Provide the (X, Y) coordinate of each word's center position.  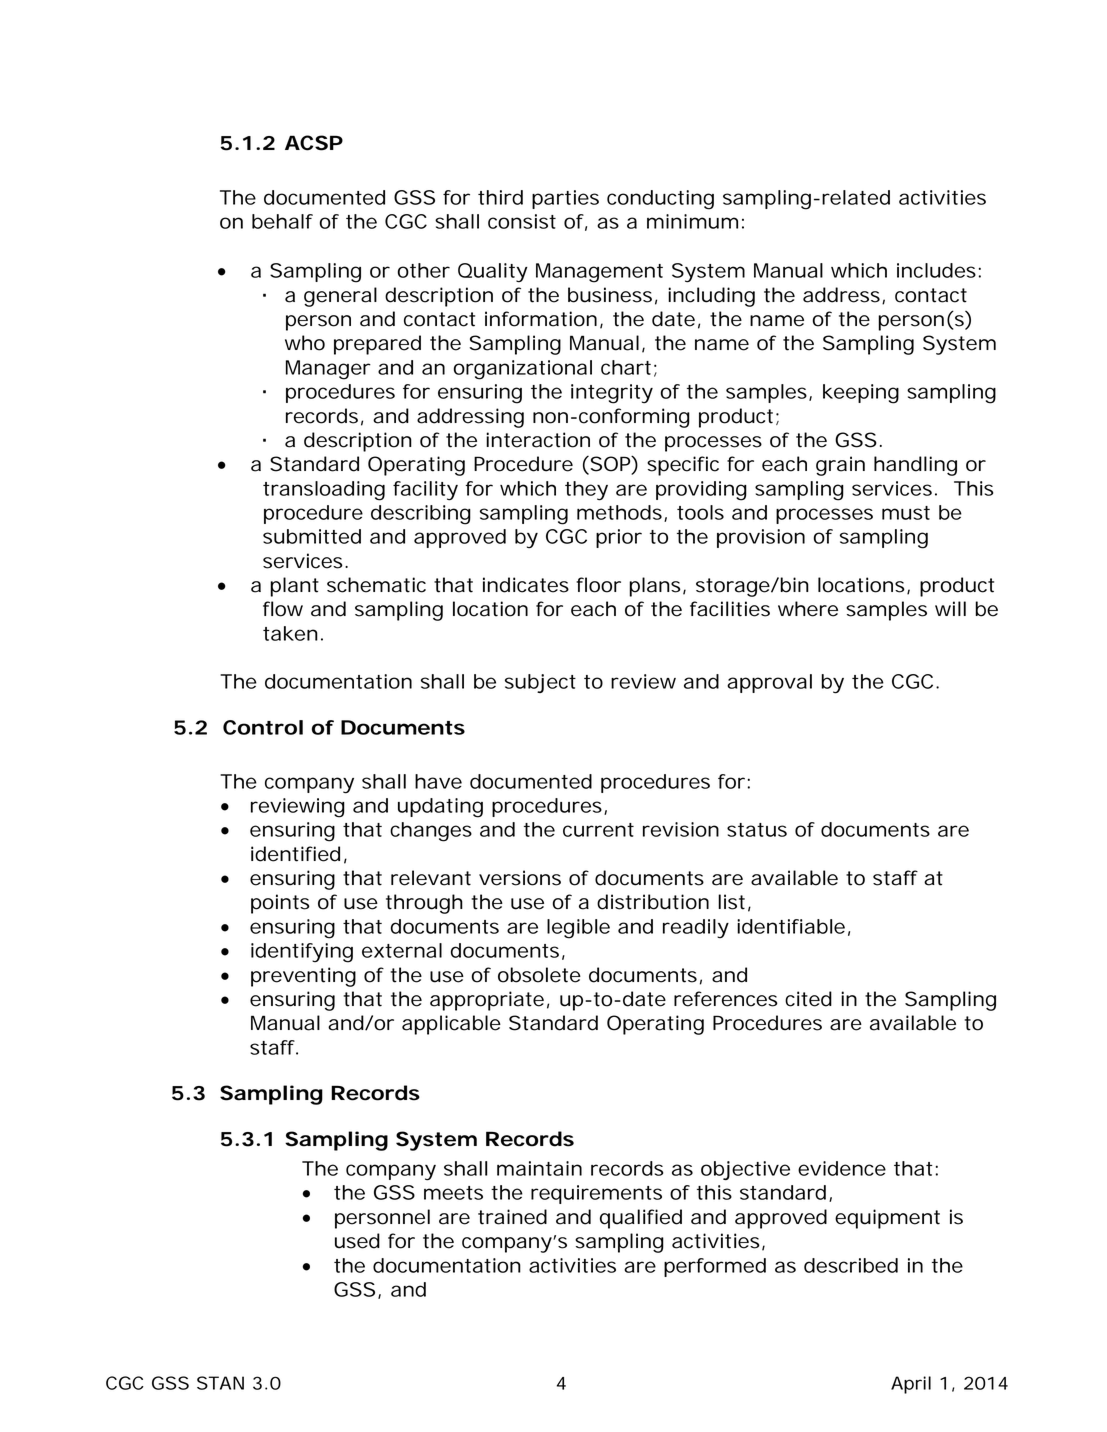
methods (619, 512)
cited (808, 999)
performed (715, 1267)
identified (295, 854)
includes (936, 270)
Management (599, 273)
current (598, 830)
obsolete (539, 975)
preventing (303, 977)
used (357, 1241)
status (757, 830)
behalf (282, 221)
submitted (312, 536)
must (906, 513)
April (911, 1385)
